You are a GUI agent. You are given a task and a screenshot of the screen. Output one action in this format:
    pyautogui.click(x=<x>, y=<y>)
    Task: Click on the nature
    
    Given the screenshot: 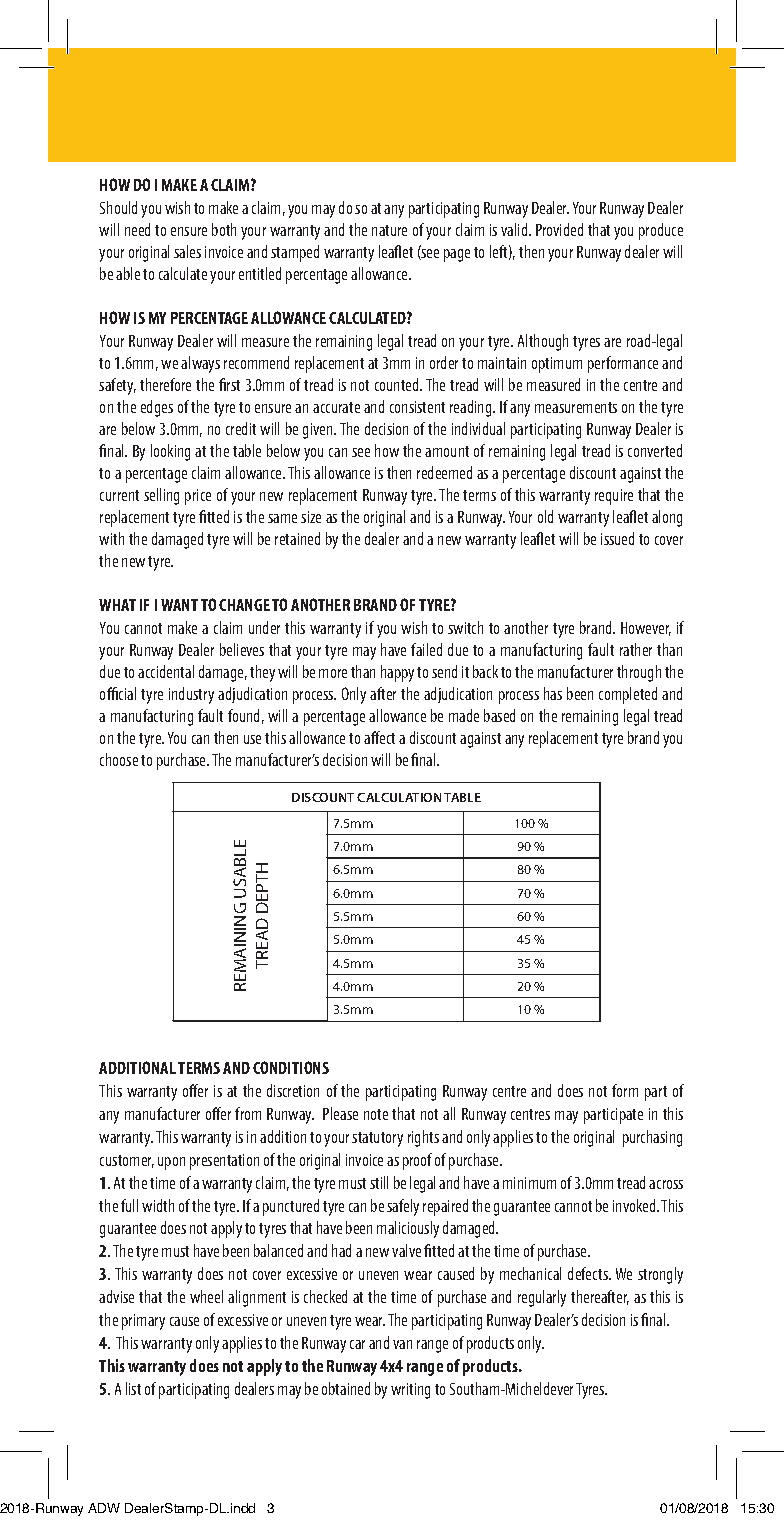 What is the action you would take?
    pyautogui.click(x=389, y=230)
